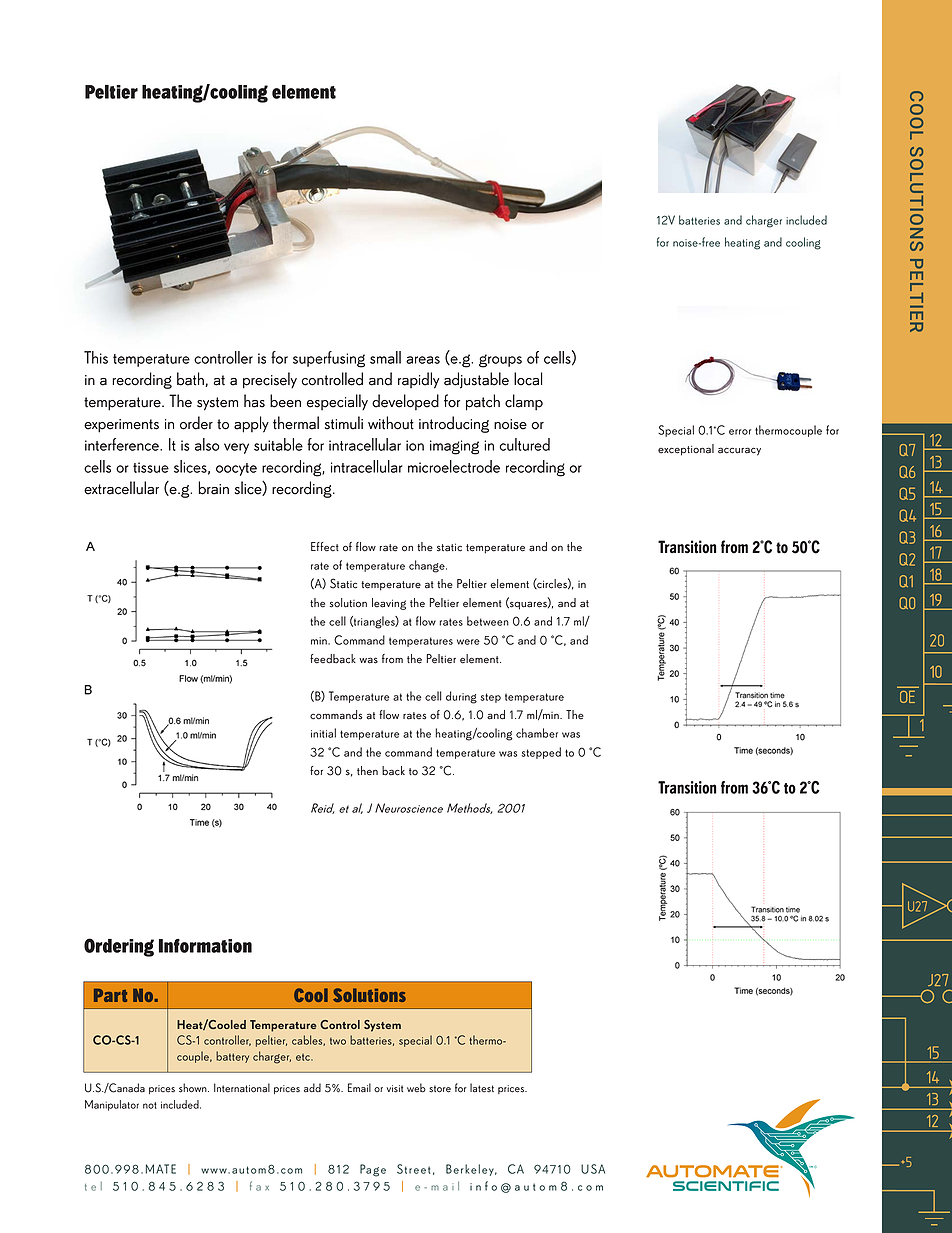 This page has height=1233, width=952. I want to click on rapidly, so click(418, 380).
